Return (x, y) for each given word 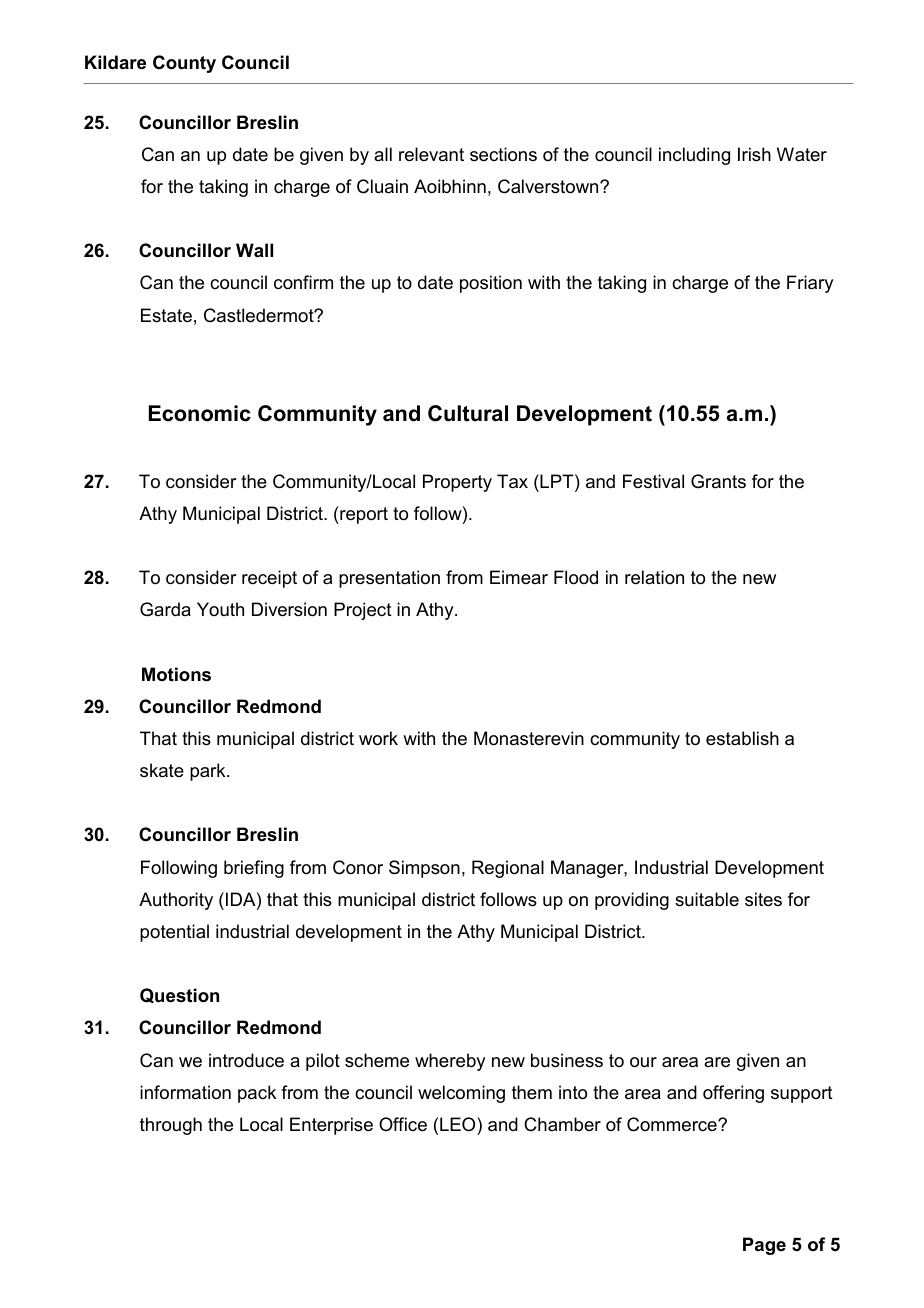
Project (363, 611)
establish (742, 738)
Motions (176, 674)
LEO (459, 1124)
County (184, 64)
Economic (200, 413)
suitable (707, 899)
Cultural (468, 413)
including (694, 156)
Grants (718, 481)
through (171, 1126)
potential (174, 933)
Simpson (424, 869)
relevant (431, 154)
